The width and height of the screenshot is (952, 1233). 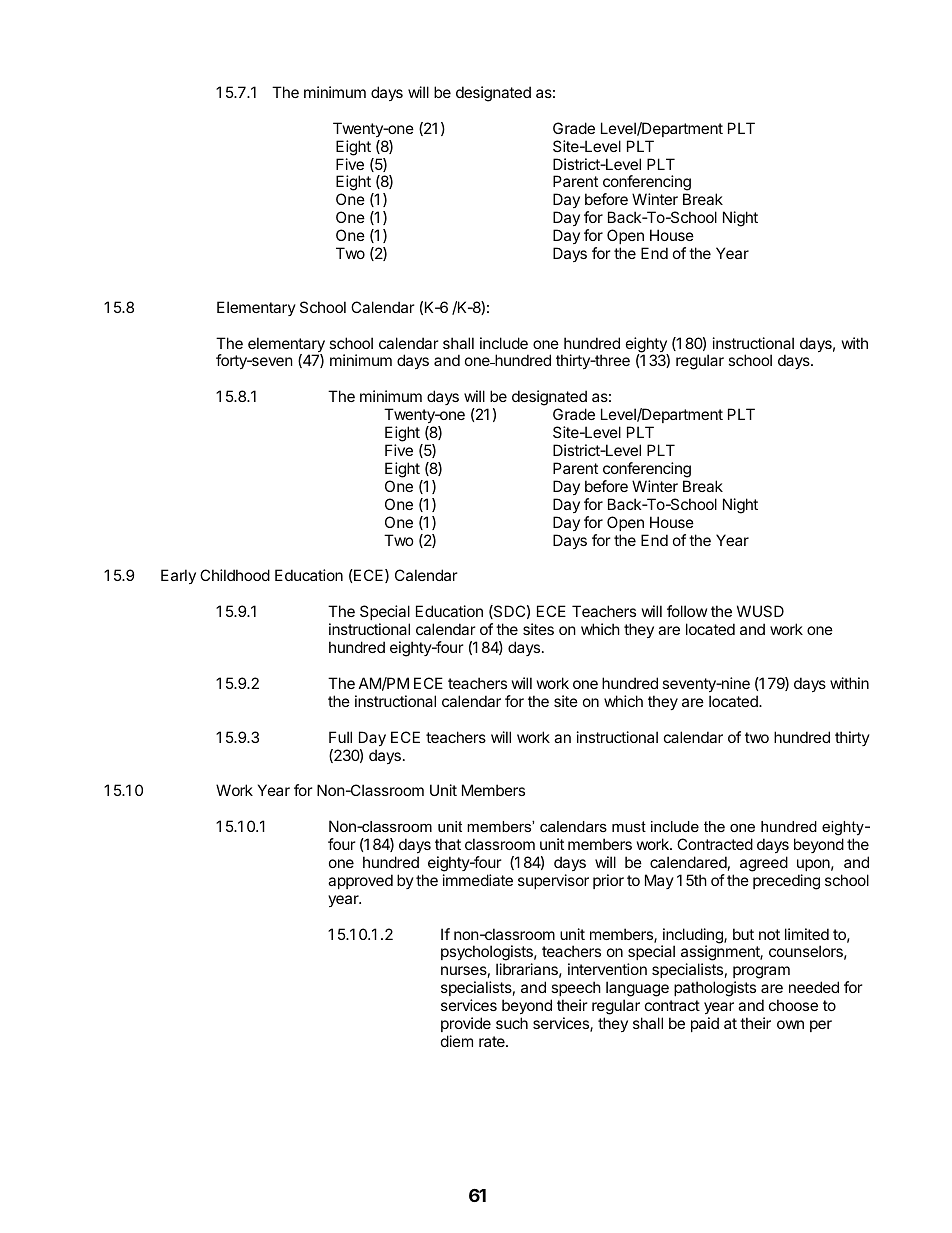 I want to click on immediate, so click(x=478, y=880).
